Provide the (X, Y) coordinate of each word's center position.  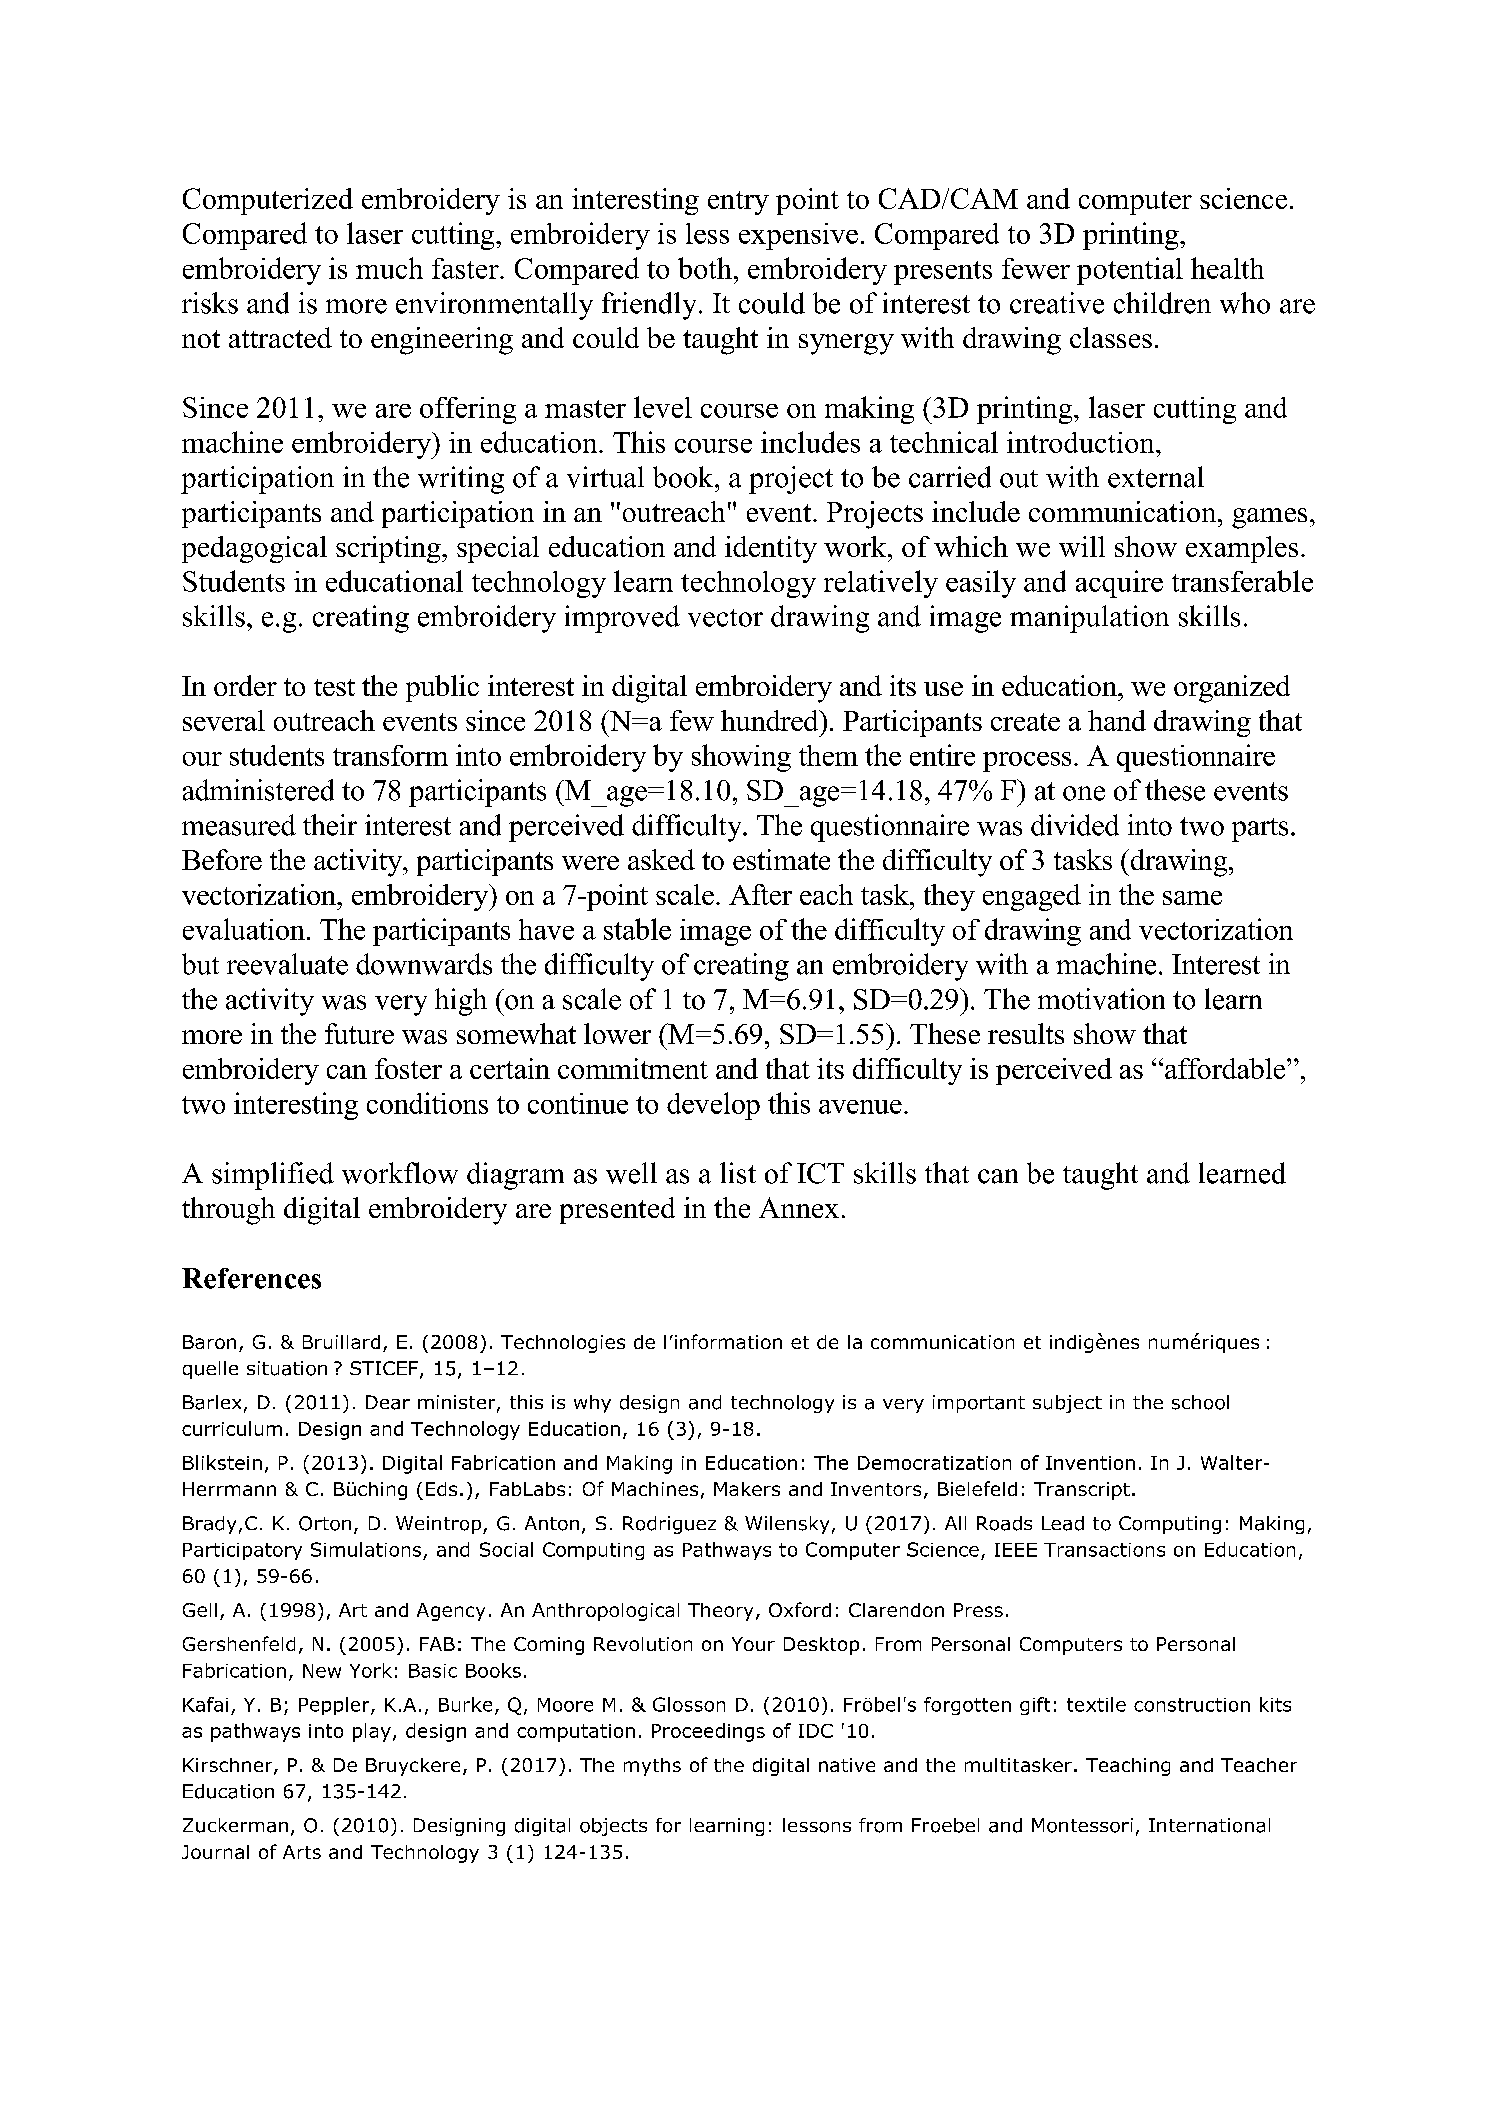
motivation (1101, 999)
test (334, 687)
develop (713, 1106)
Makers (747, 1489)
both (705, 268)
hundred (771, 720)
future (359, 1033)
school (1200, 1402)
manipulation (1089, 619)
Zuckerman (235, 1825)
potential (1130, 271)
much (389, 268)
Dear (388, 1402)
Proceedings (708, 1732)
